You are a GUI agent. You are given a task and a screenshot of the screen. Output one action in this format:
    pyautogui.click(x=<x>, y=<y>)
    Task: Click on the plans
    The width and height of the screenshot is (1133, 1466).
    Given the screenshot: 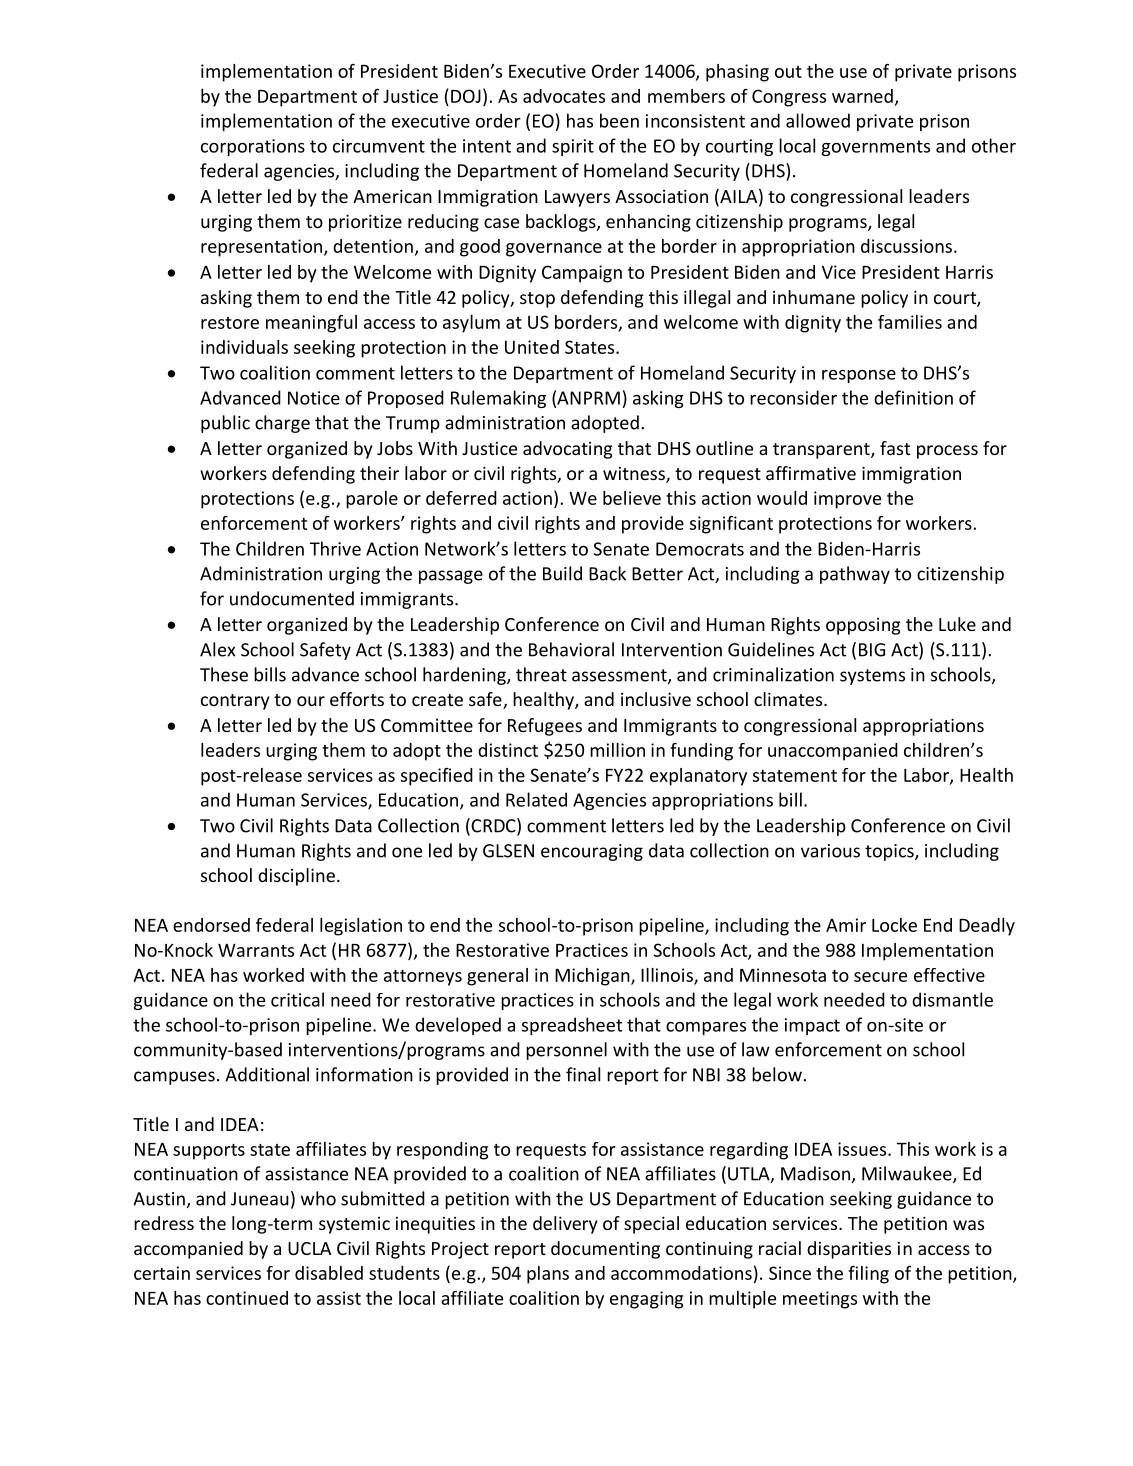 What is the action you would take?
    pyautogui.click(x=548, y=1275)
